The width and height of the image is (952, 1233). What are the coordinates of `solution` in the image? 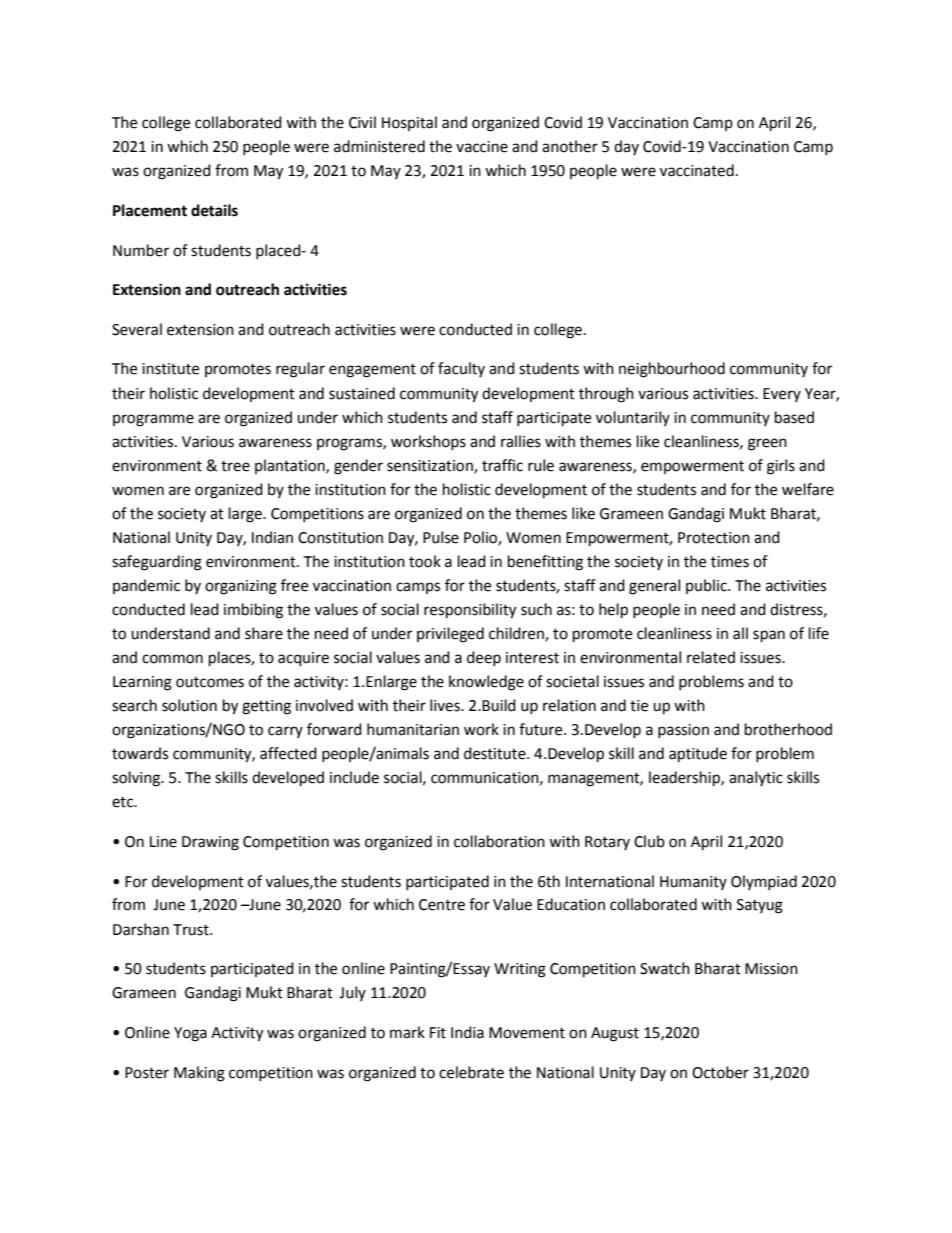 It's located at (189, 705).
